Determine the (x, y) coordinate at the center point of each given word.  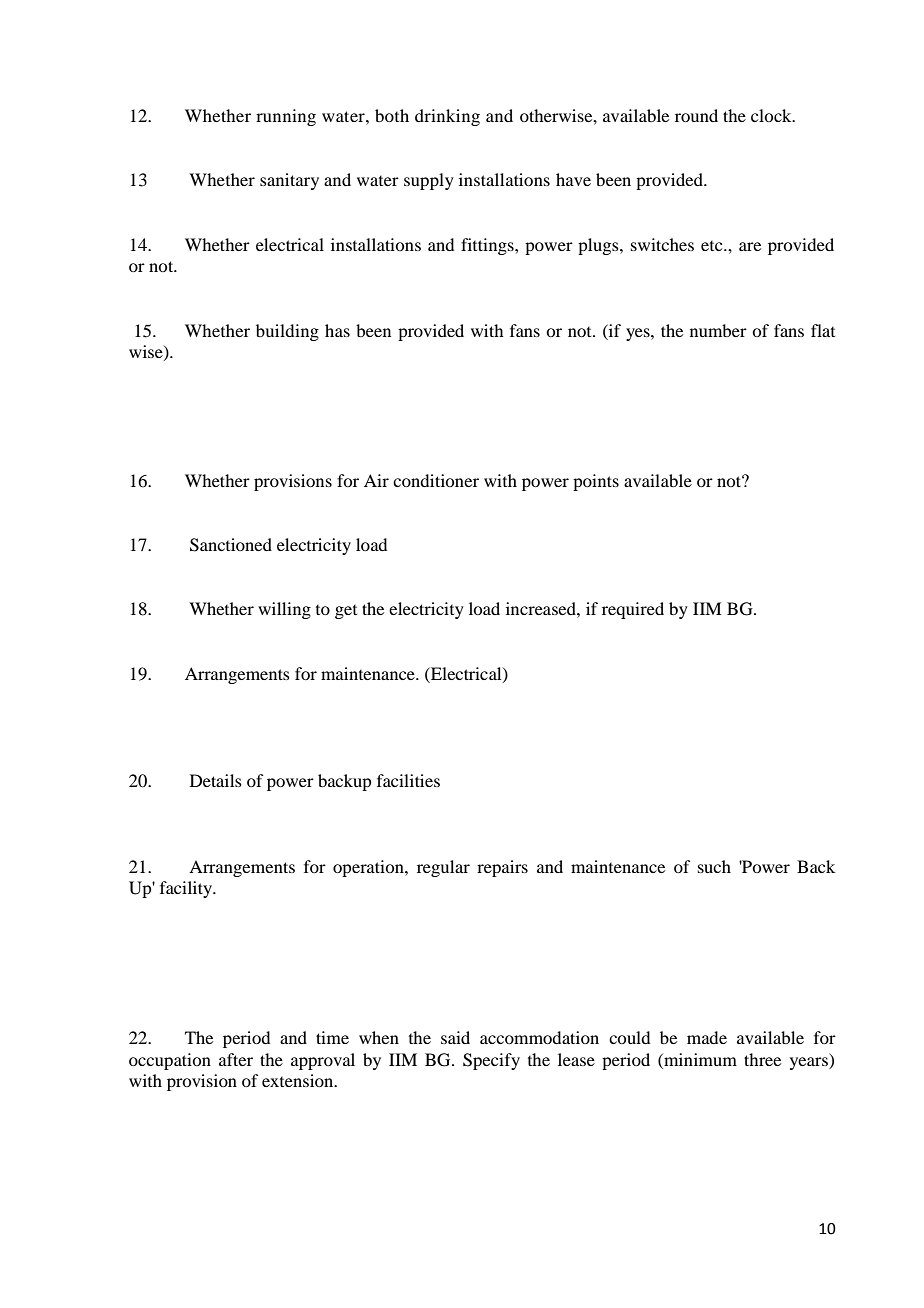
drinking (447, 117)
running (286, 117)
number (718, 330)
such (714, 866)
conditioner (436, 480)
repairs (502, 868)
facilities (408, 780)
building (287, 332)
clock (772, 115)
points (596, 482)
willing (284, 610)
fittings (488, 246)
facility (187, 889)
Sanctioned (231, 545)
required (633, 610)
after (236, 1059)
